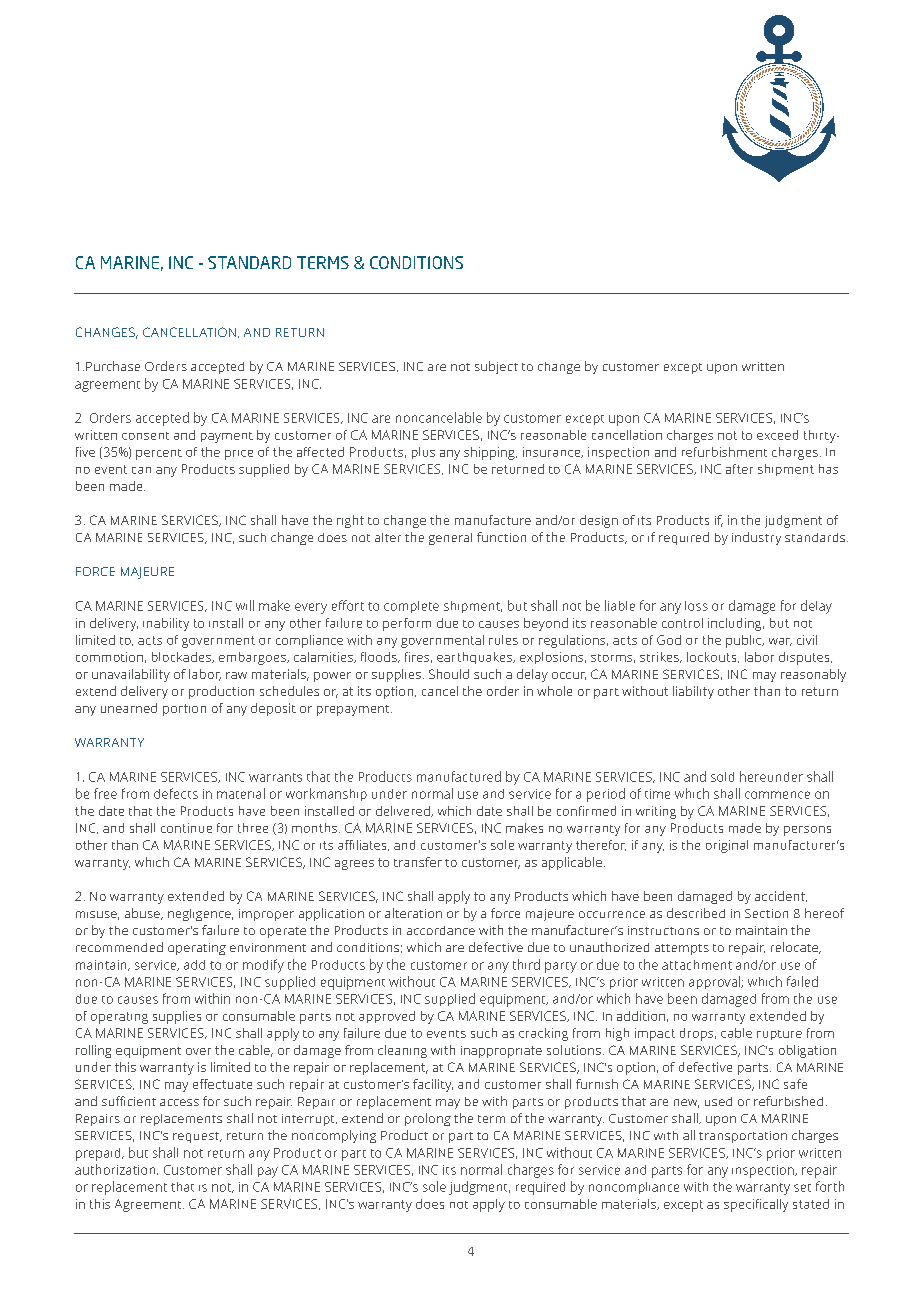 Image resolution: width=924 pixels, height=1308 pixels. I want to click on exceed, so click(777, 435).
